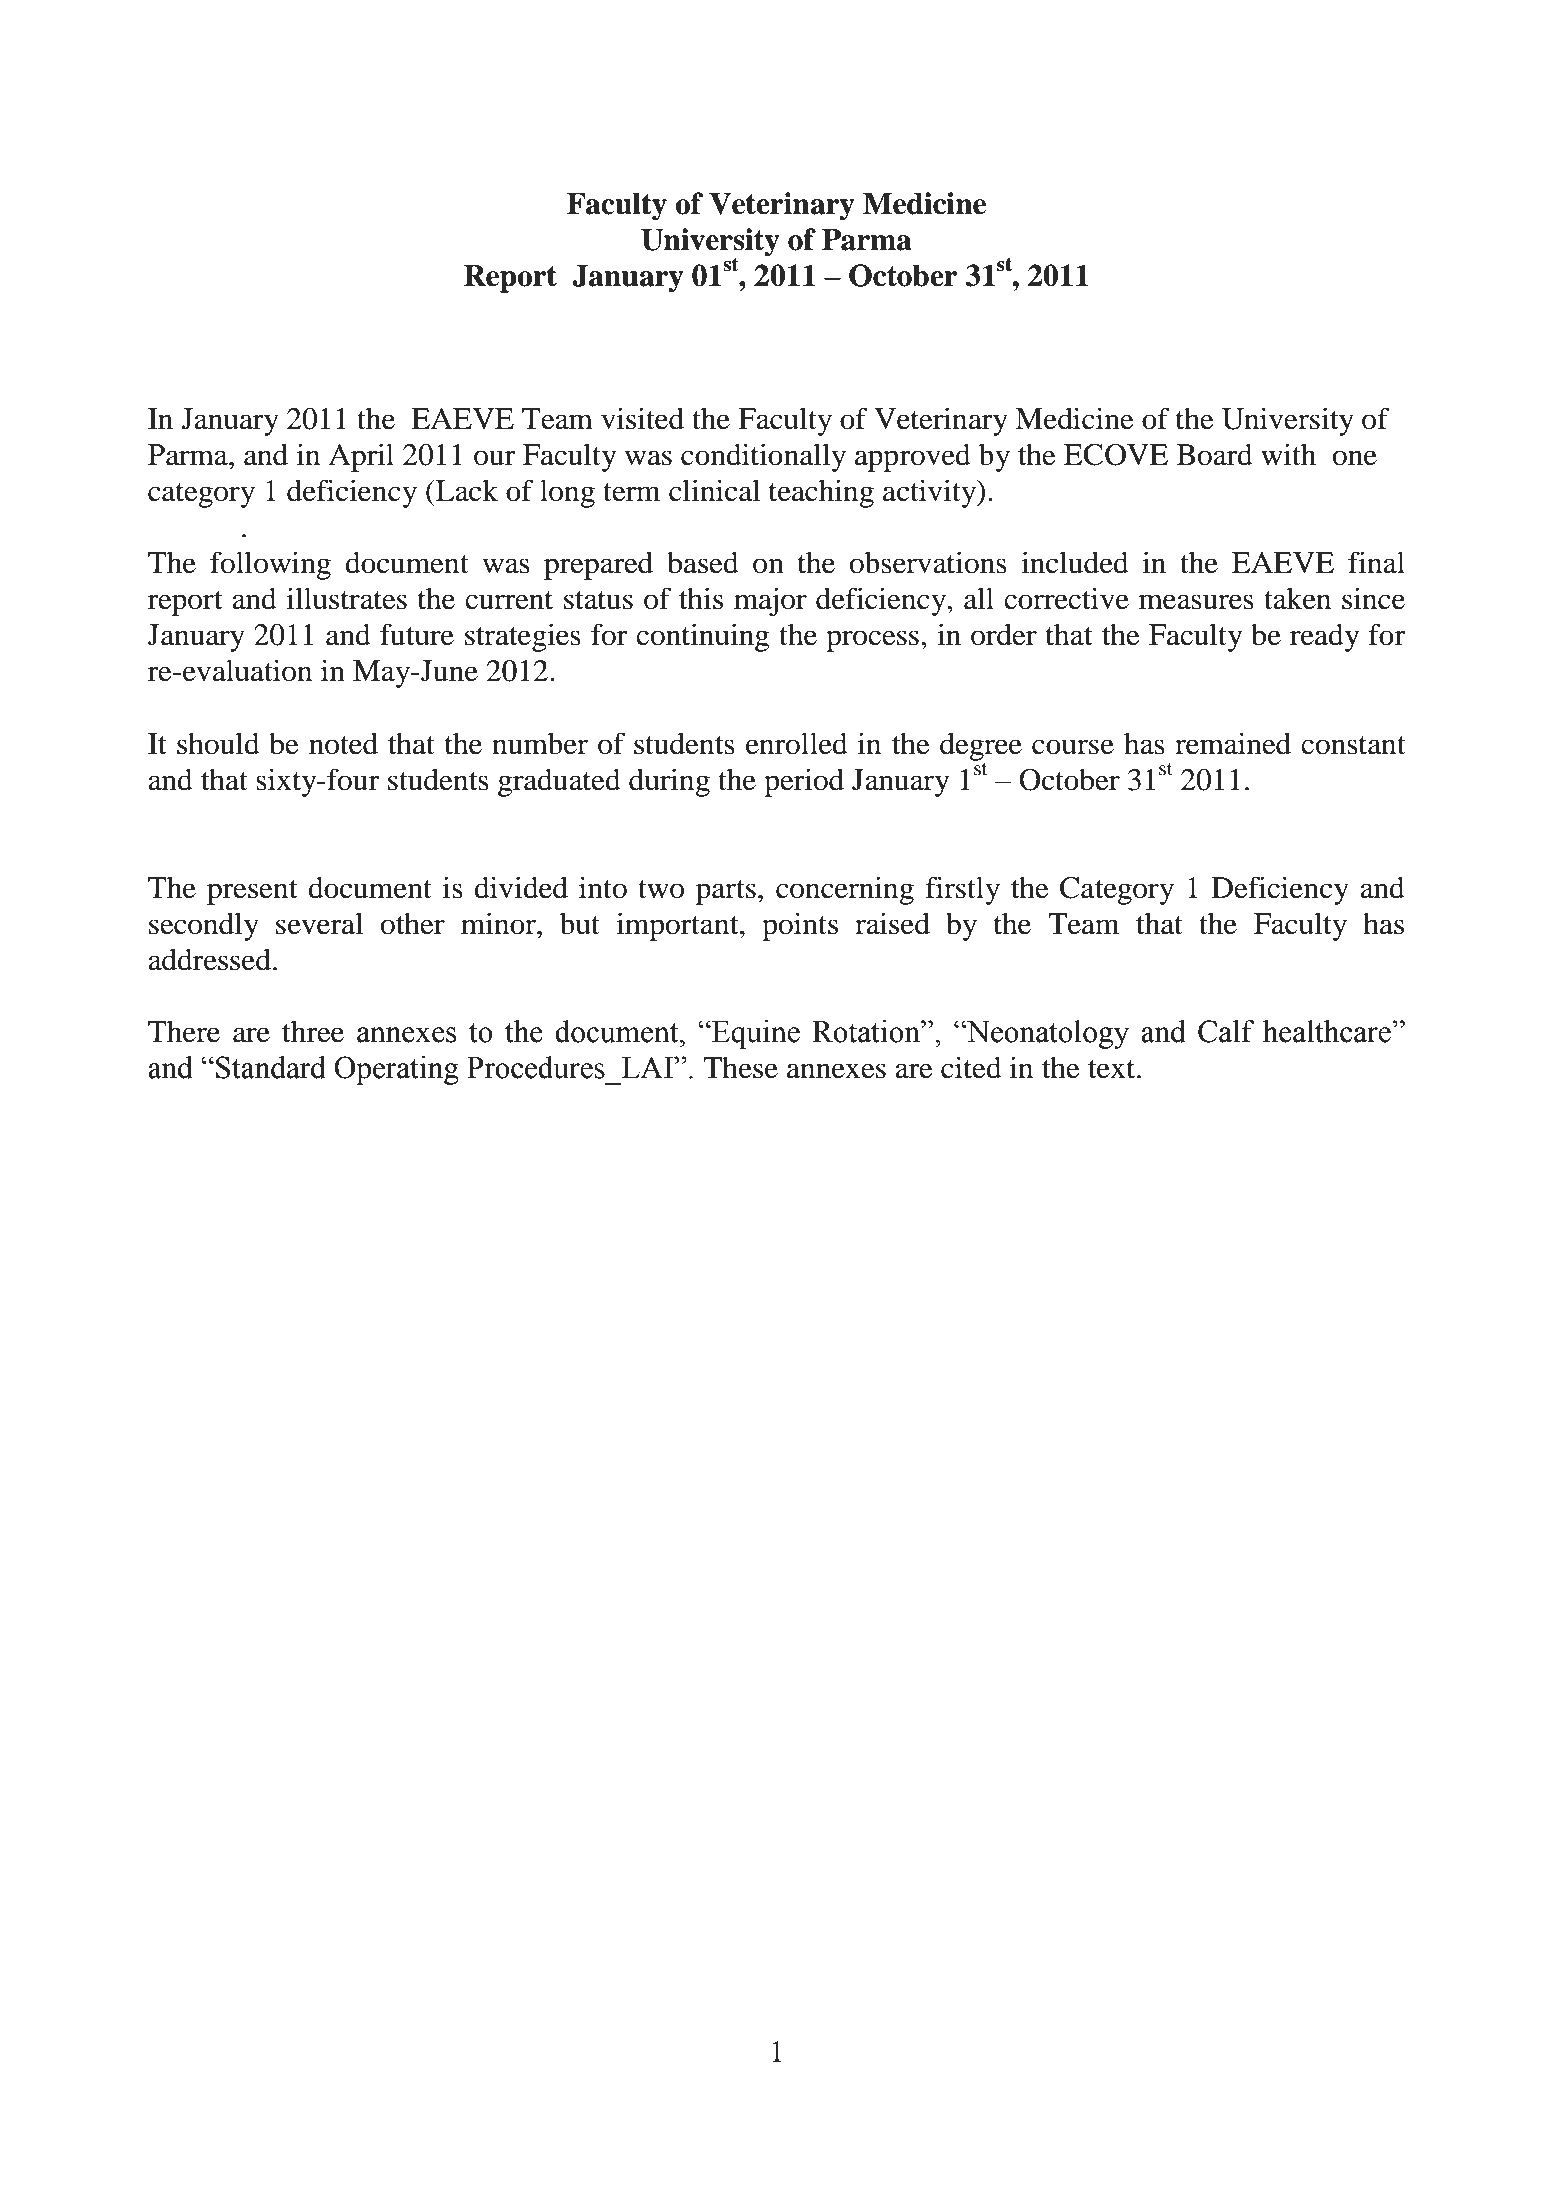  What do you see at coordinates (313, 1031) in the page?
I see `three` at bounding box center [313, 1031].
